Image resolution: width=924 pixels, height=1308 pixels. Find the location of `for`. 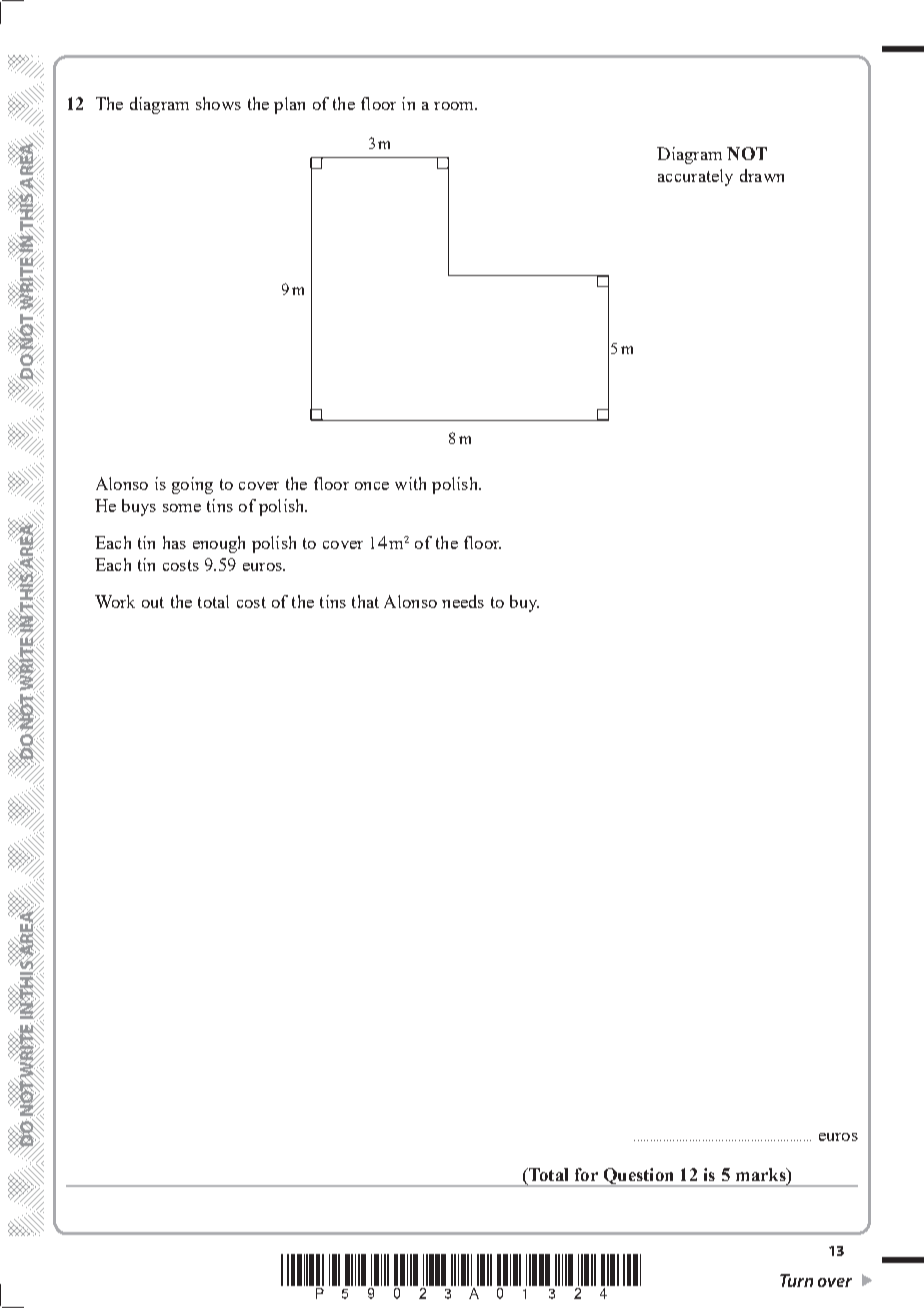

for is located at coordinates (586, 1174).
